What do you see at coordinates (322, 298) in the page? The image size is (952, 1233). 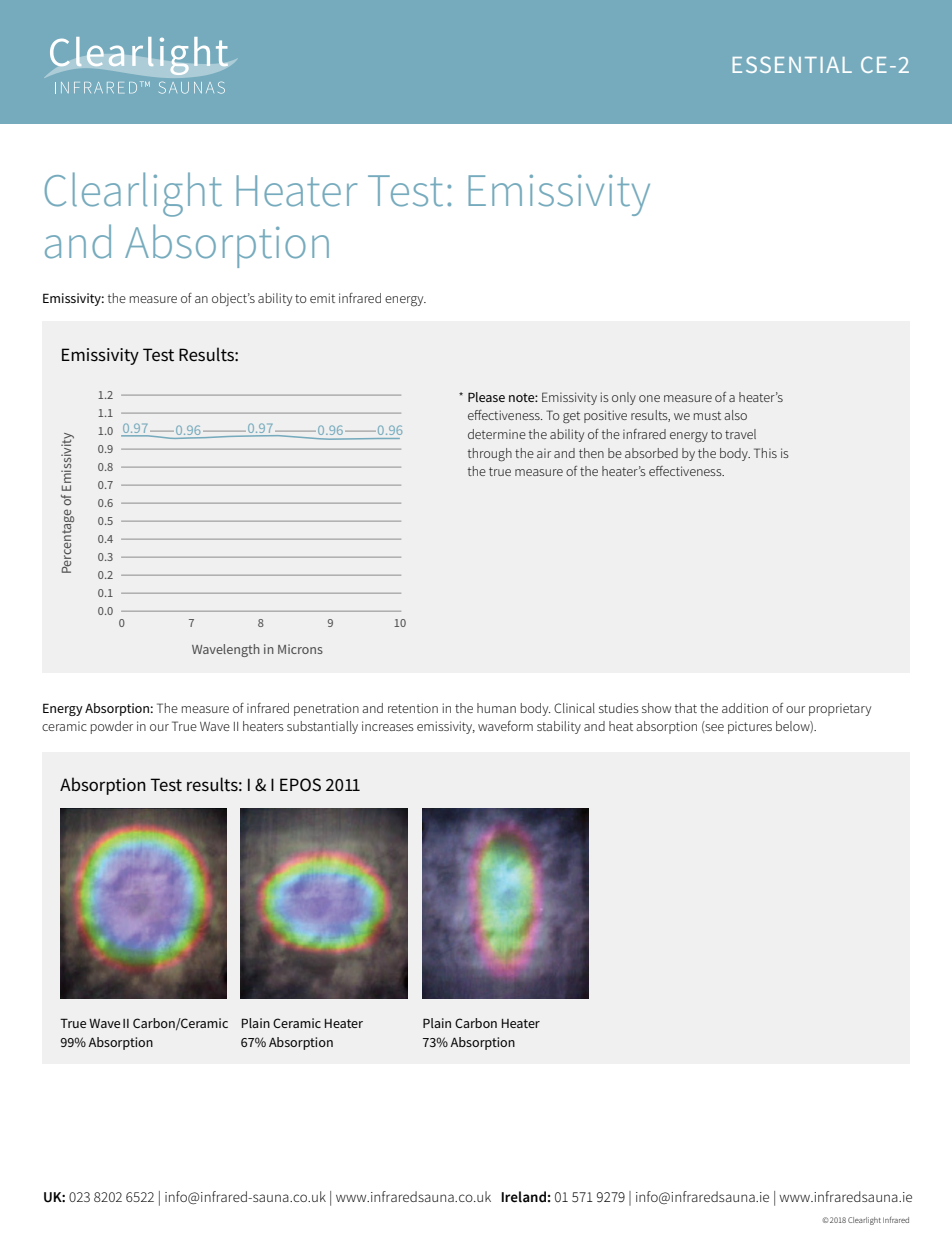 I see `emit` at bounding box center [322, 298].
